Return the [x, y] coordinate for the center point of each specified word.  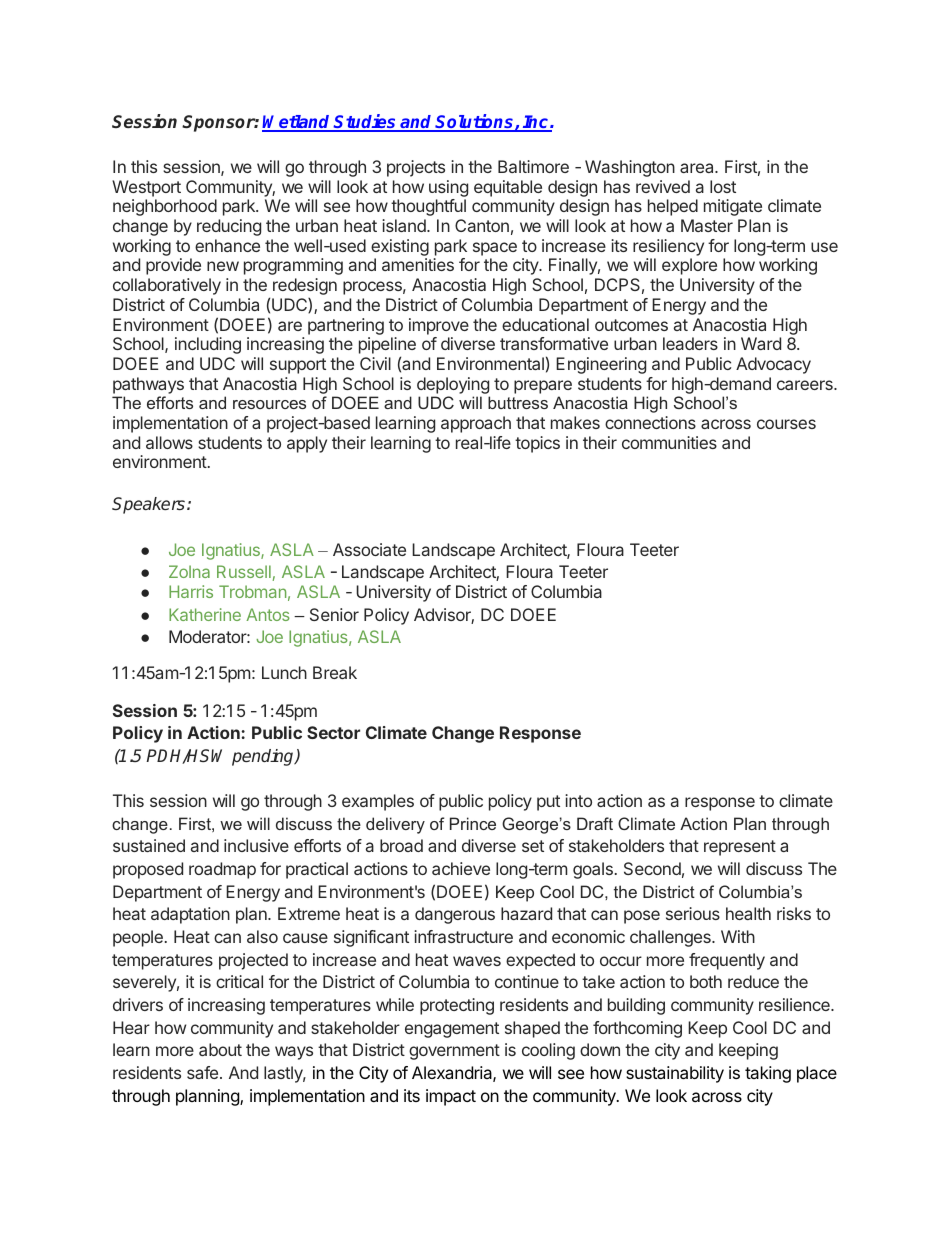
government [454, 1052]
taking [768, 1074]
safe [204, 1072]
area [698, 168]
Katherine [205, 614]
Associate [369, 549]
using [448, 188]
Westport [146, 188]
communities [669, 442]
